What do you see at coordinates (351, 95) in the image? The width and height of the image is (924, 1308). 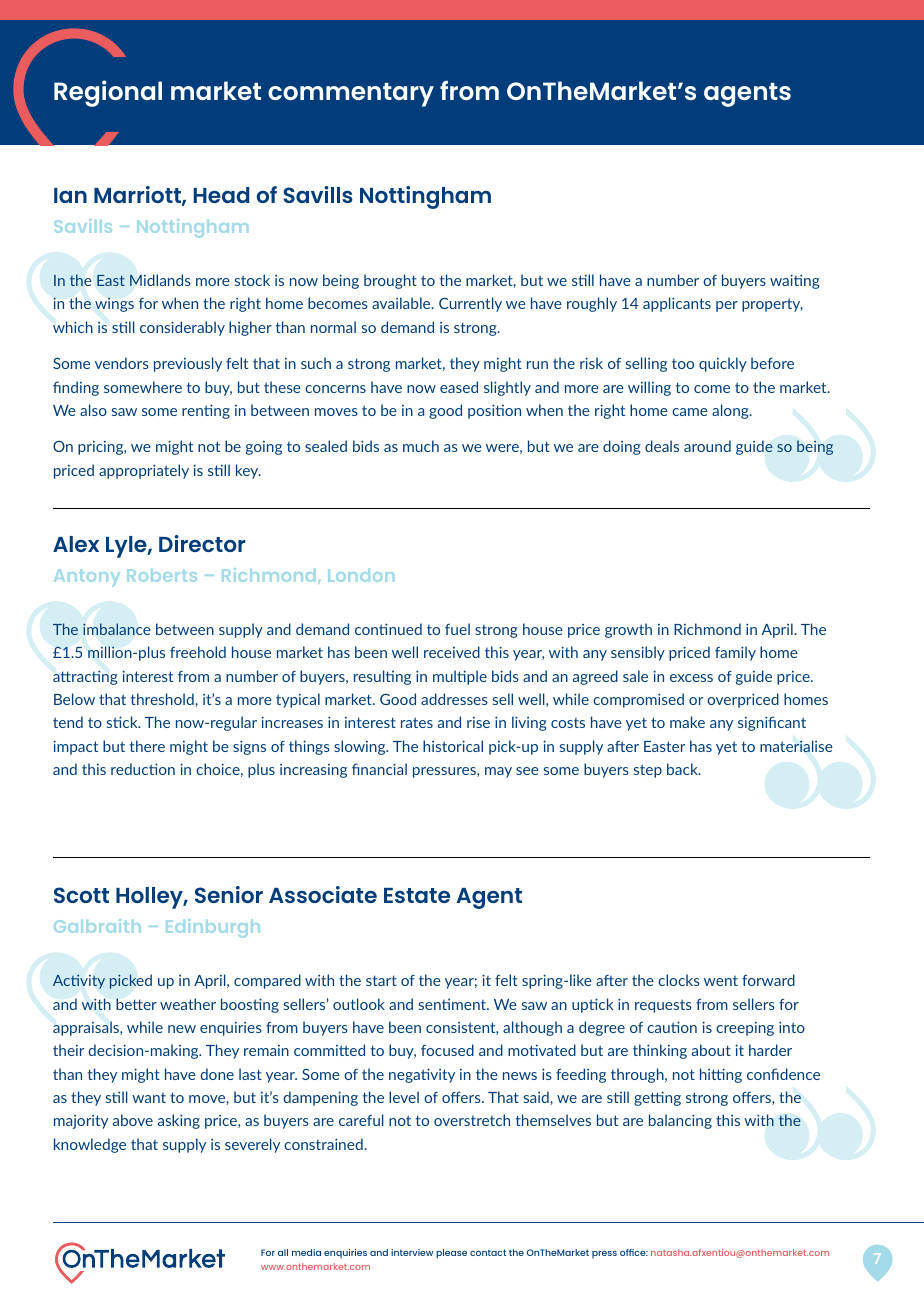 I see `commentary` at bounding box center [351, 95].
